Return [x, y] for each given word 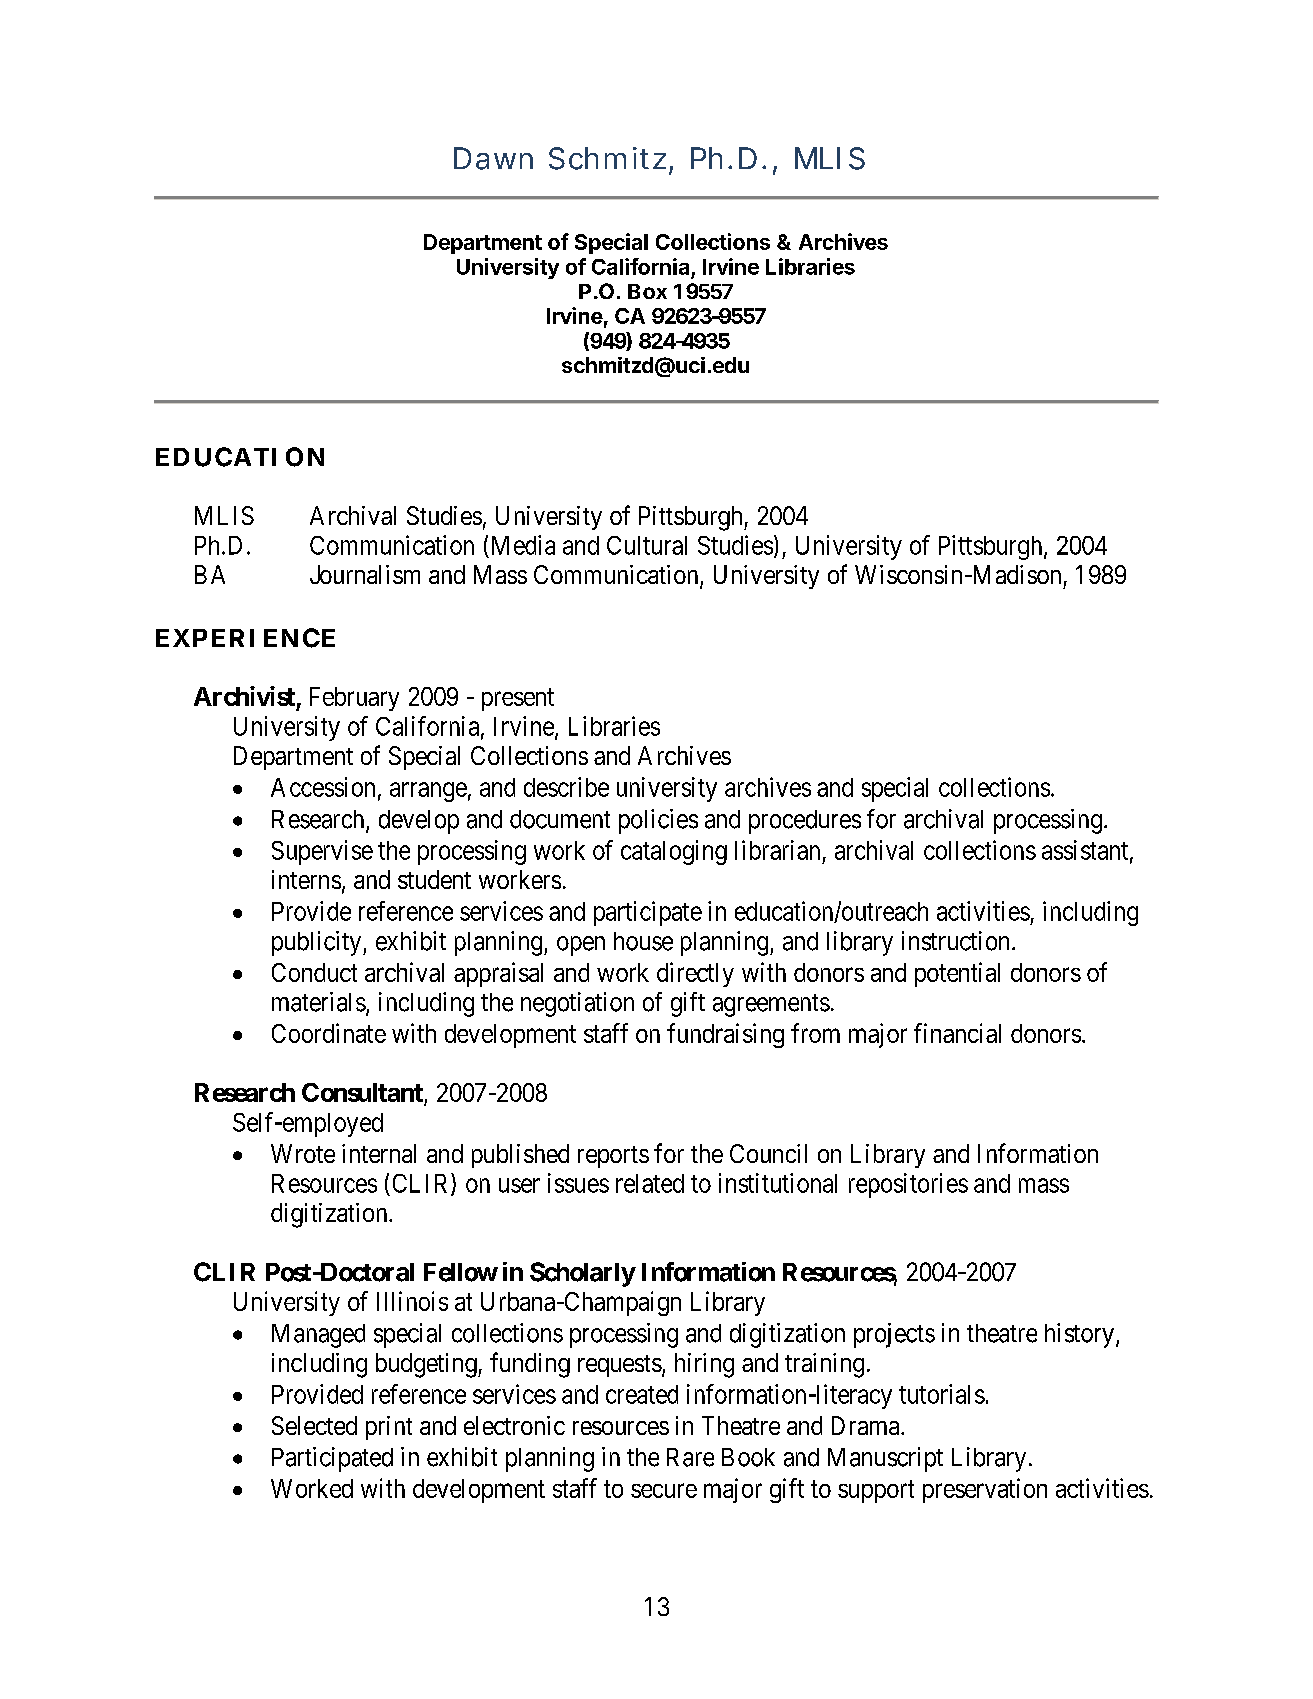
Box [647, 291]
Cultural [647, 545]
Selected [314, 1425]
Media [523, 545]
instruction [955, 941]
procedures [805, 822]
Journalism [365, 574]
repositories [908, 1185]
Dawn [493, 158]
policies [658, 821]
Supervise [322, 852]
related [650, 1183]
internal [379, 1153]
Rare [690, 1457]
